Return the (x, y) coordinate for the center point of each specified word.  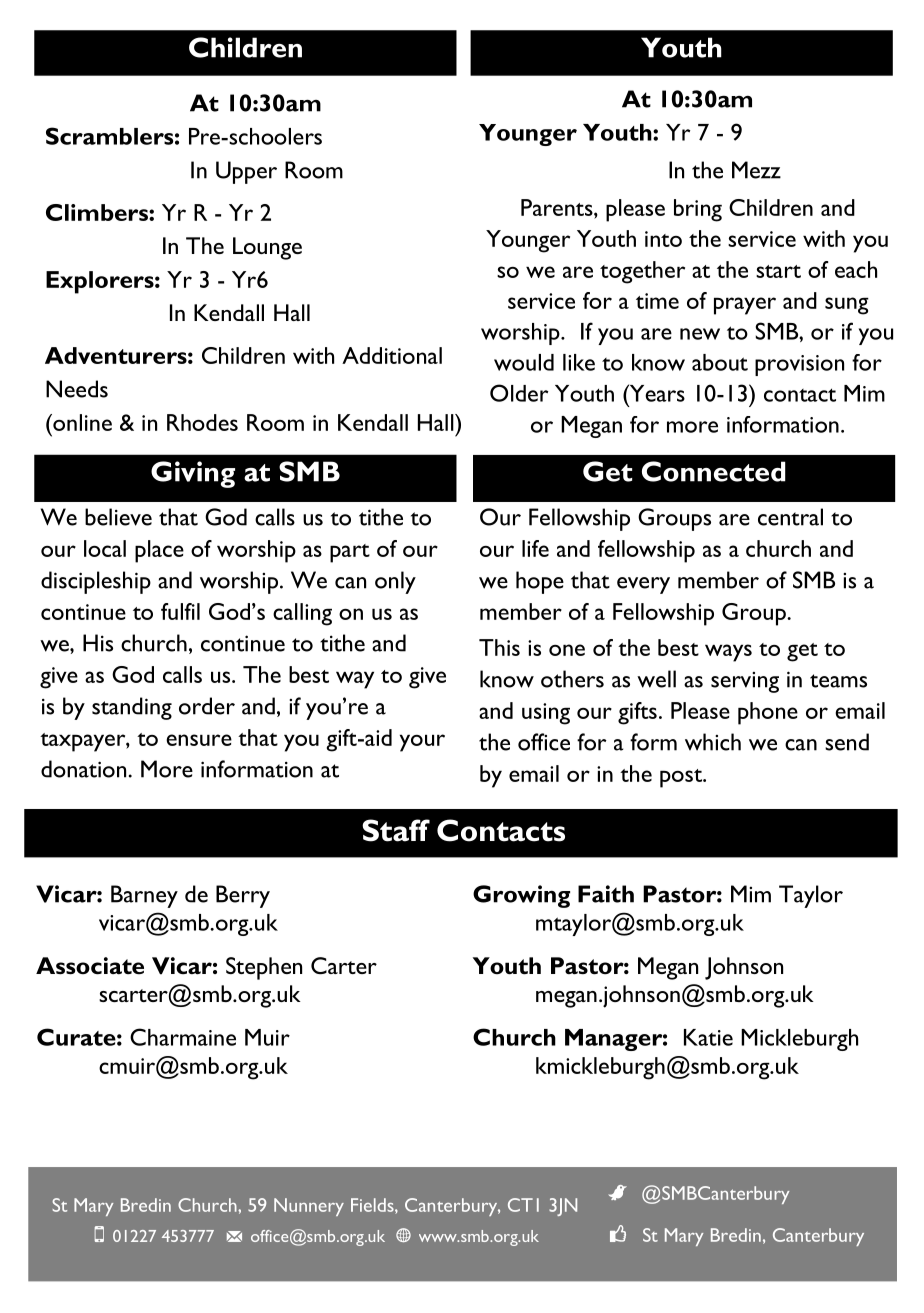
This (499, 647)
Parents (558, 207)
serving (745, 682)
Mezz (756, 170)
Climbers (98, 212)
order (207, 706)
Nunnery (309, 1207)
